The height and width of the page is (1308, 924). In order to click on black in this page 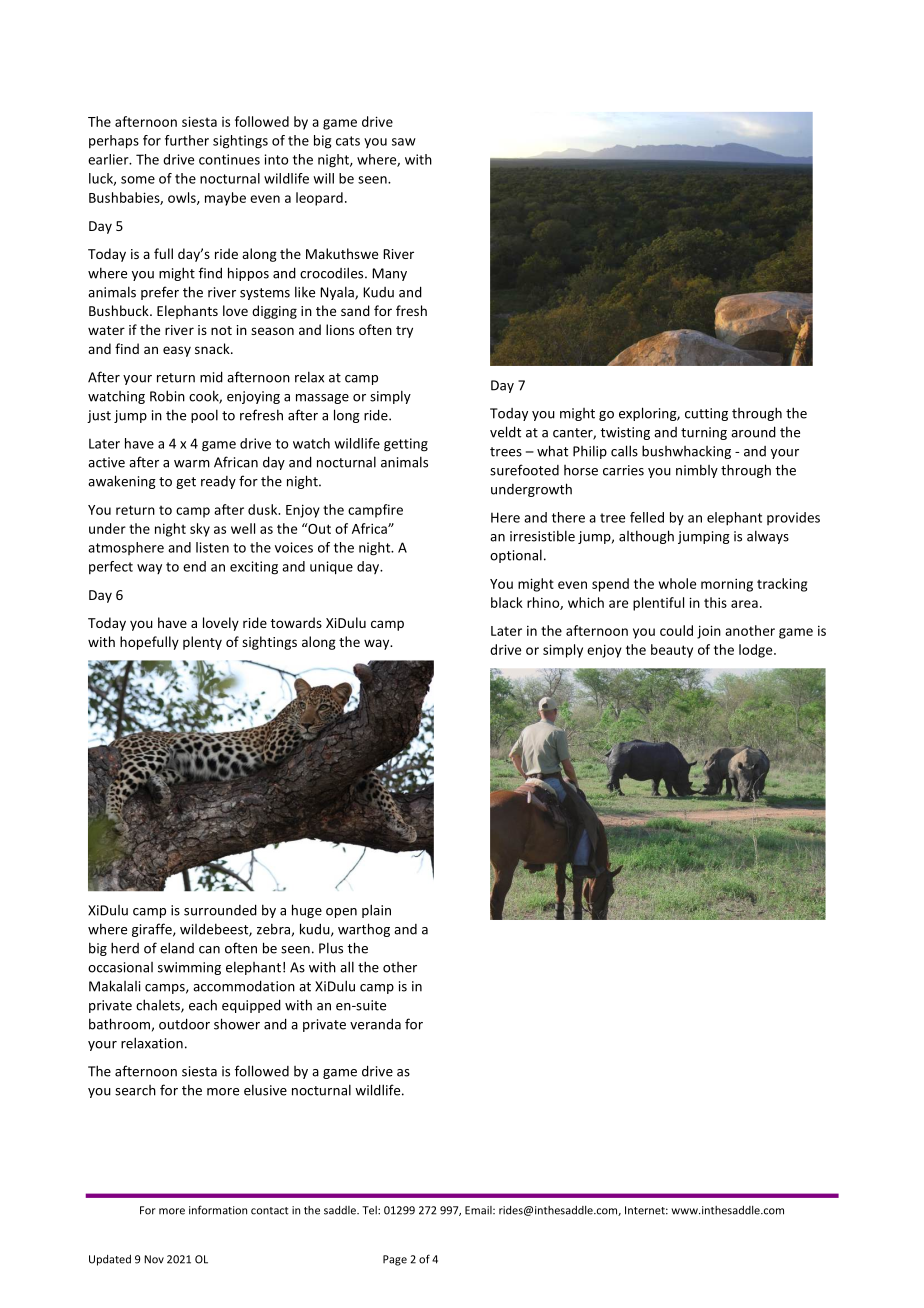, I will do `click(507, 602)`.
